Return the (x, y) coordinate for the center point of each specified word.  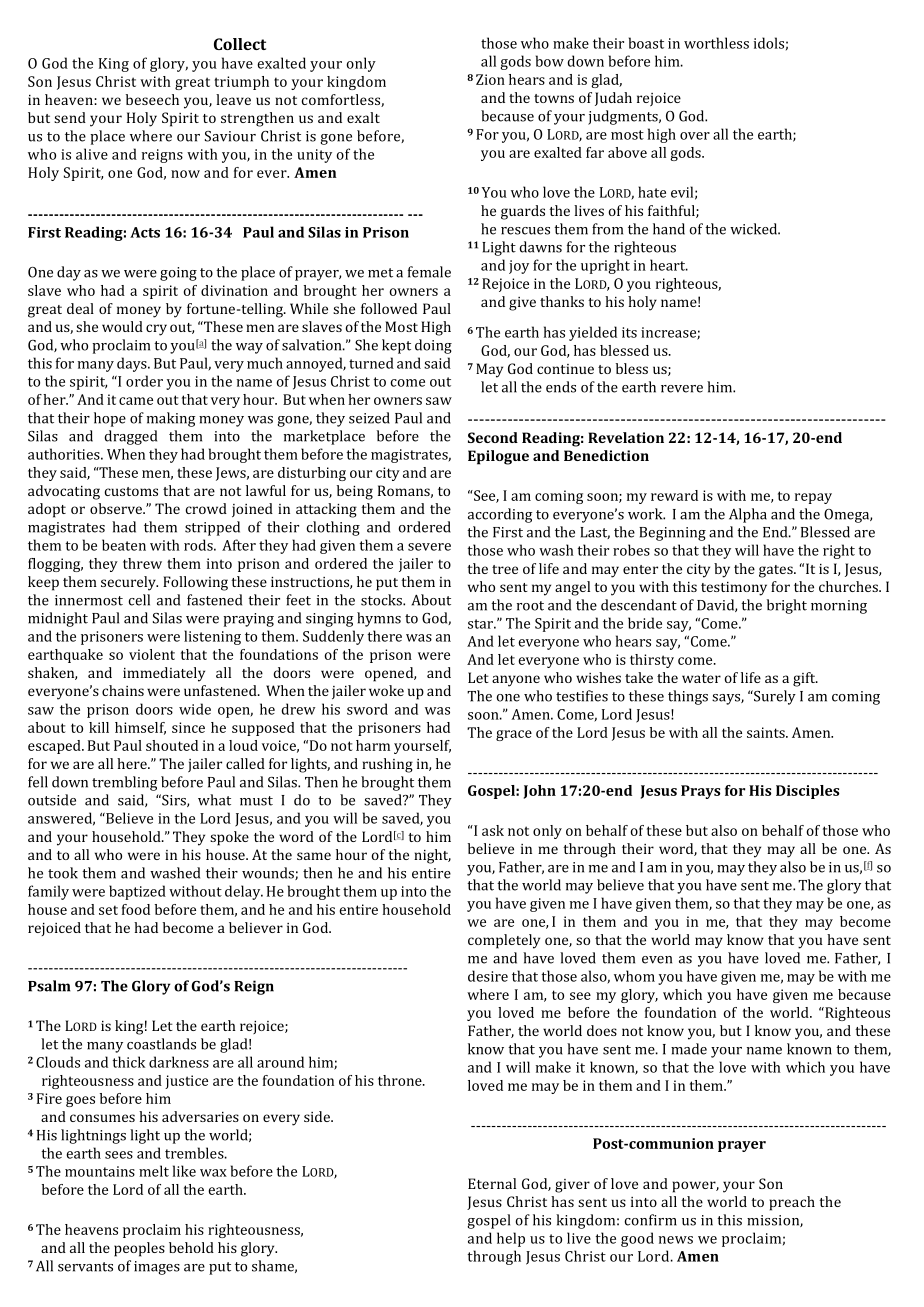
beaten (124, 545)
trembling (125, 783)
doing (433, 346)
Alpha (748, 515)
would (122, 326)
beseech (152, 99)
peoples (139, 1249)
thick (129, 1062)
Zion (490, 79)
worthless (716, 43)
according (500, 515)
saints (767, 732)
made (689, 1049)
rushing (387, 765)
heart (669, 265)
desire (488, 976)
